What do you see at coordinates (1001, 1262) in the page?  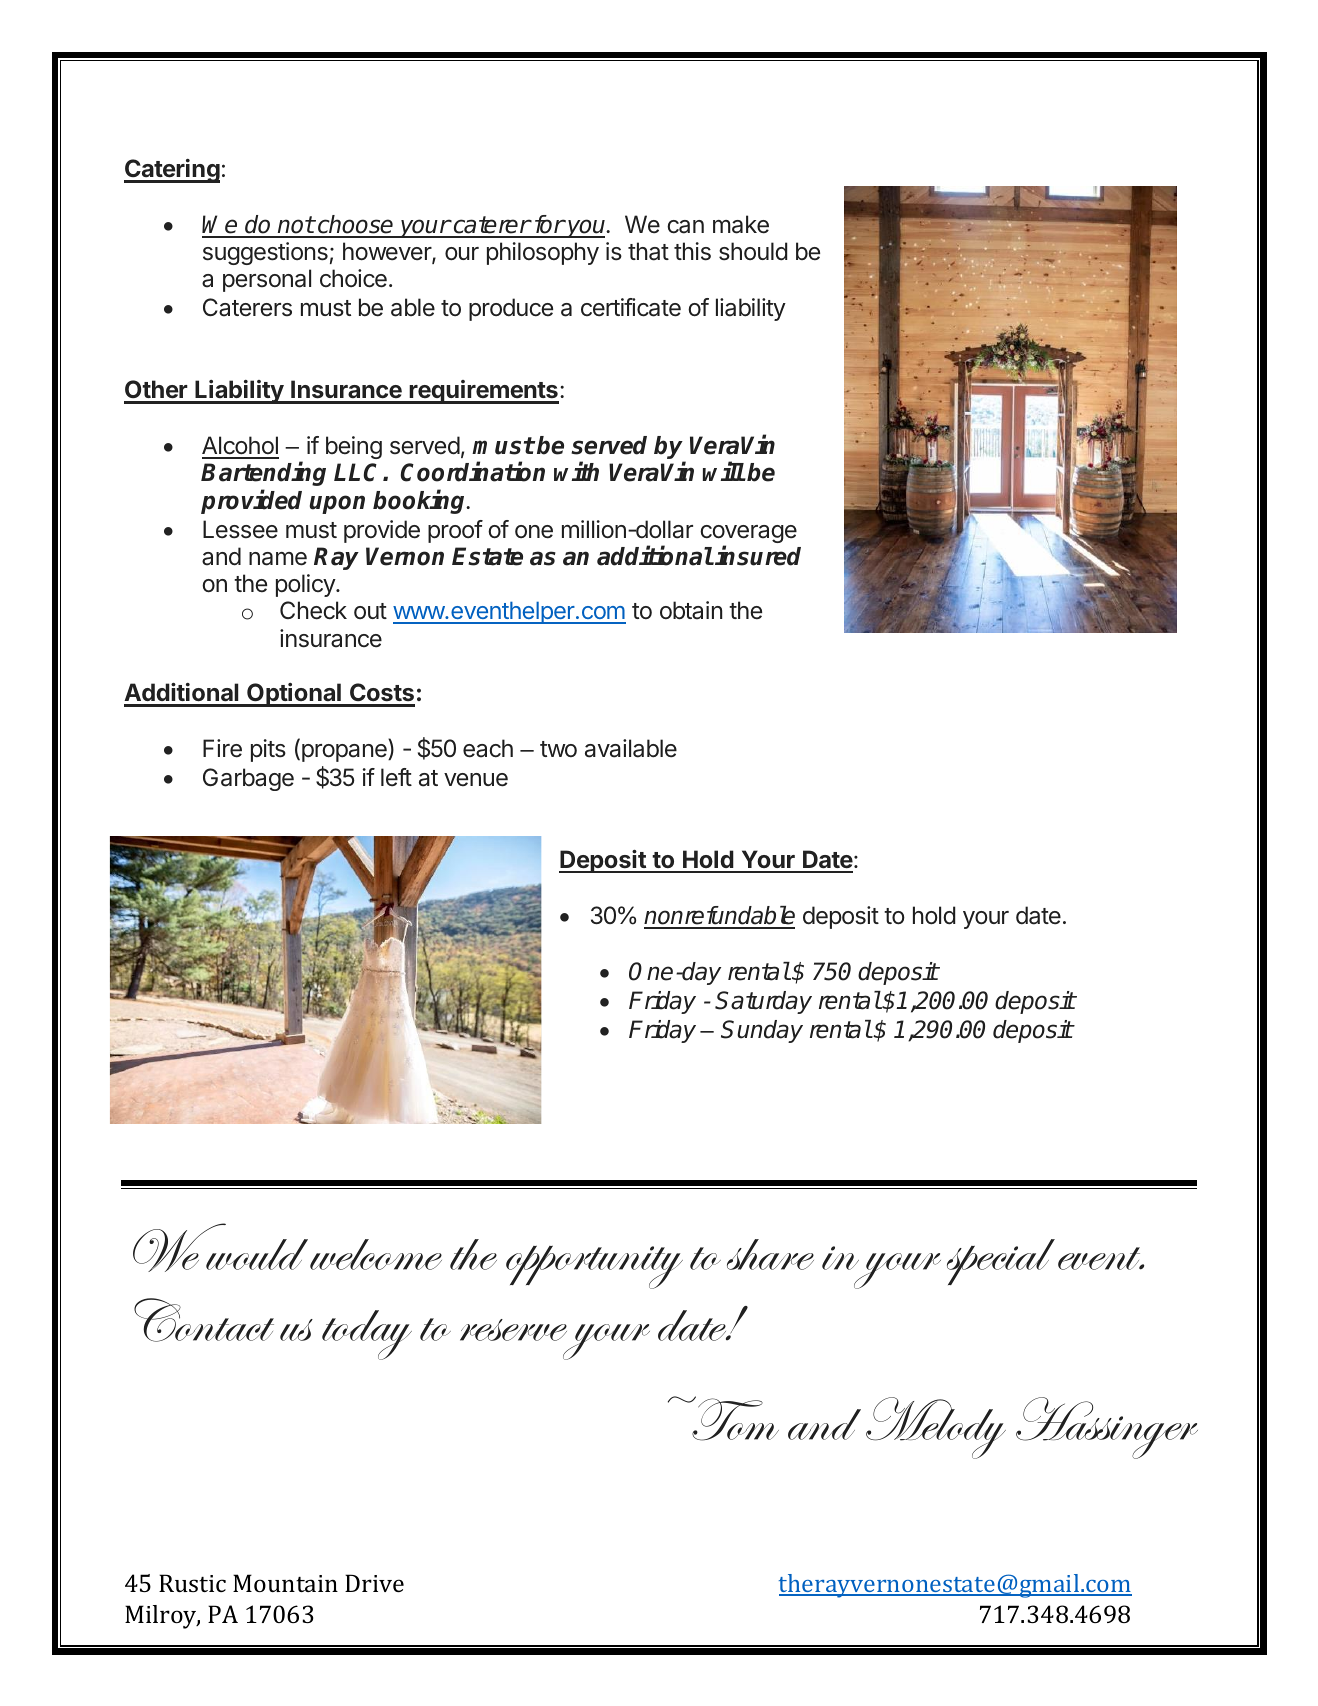 I see `special` at bounding box center [1001, 1262].
